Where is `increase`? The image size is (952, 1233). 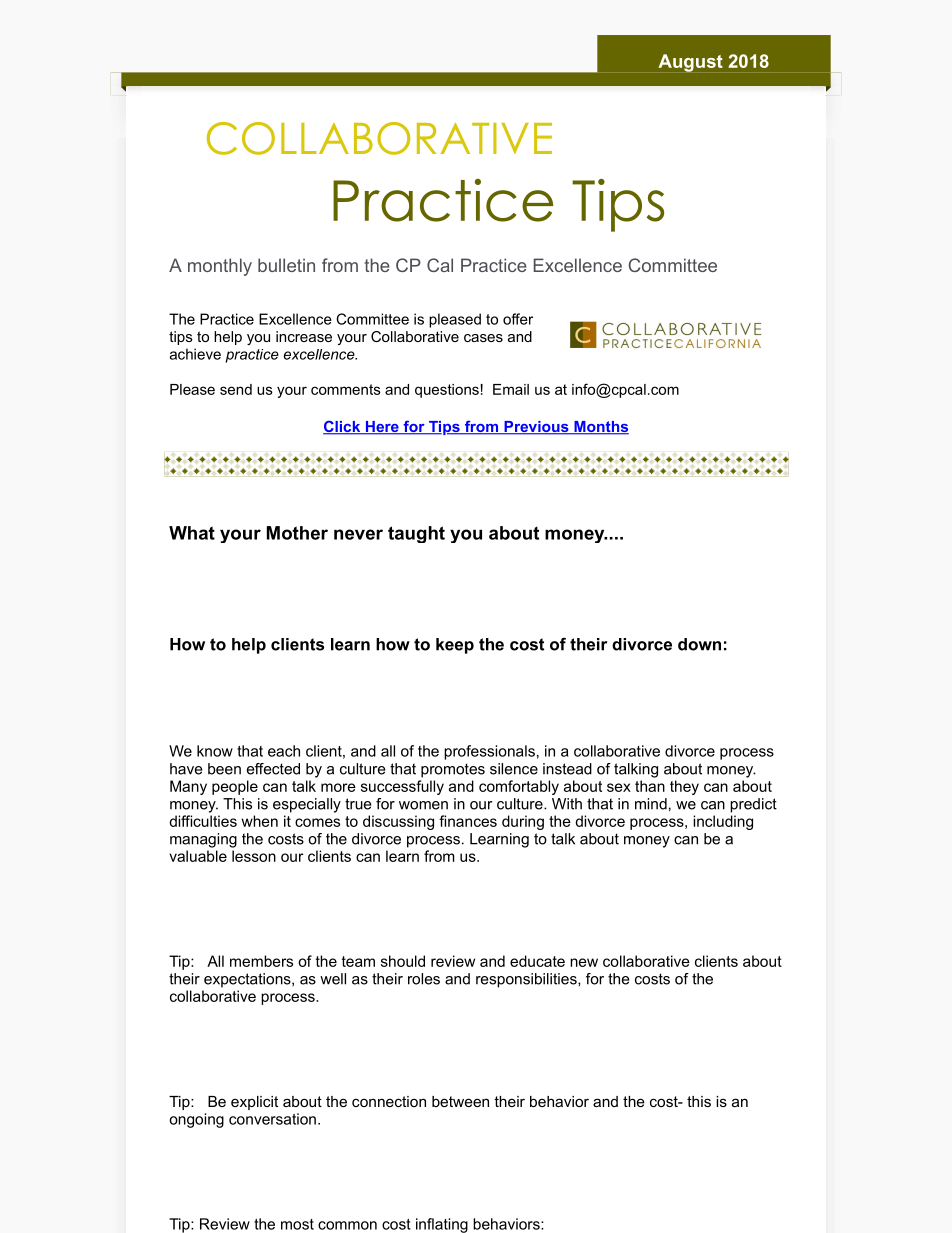 increase is located at coordinates (304, 336).
